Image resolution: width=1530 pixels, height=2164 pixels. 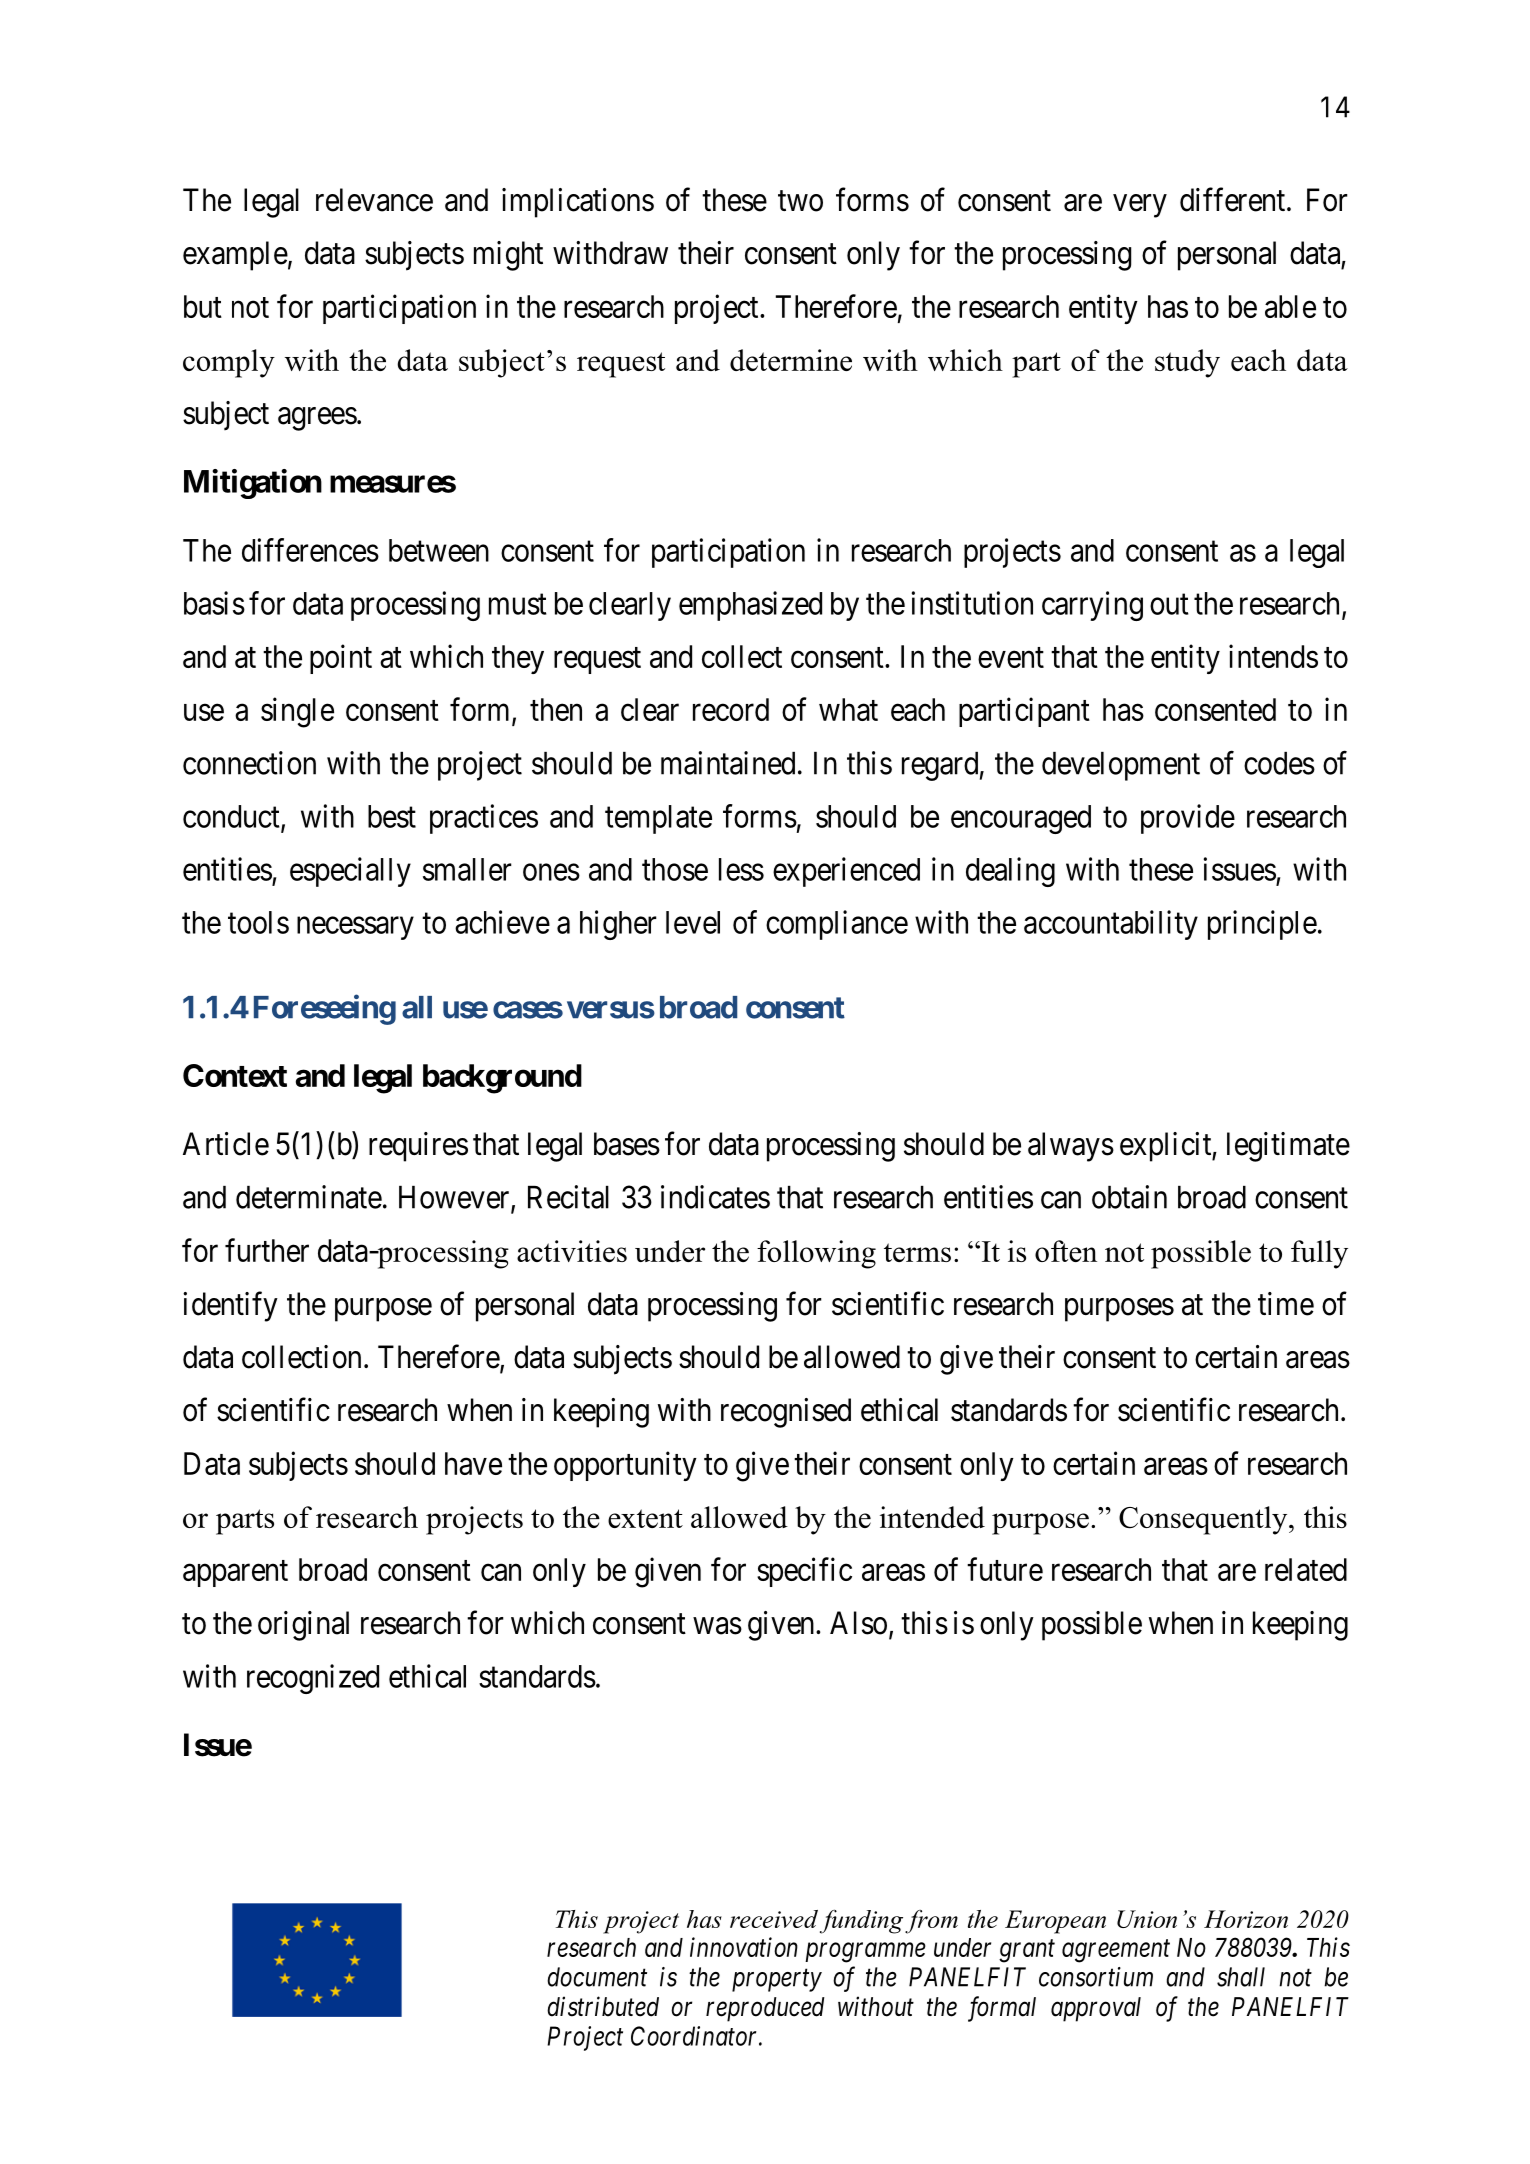 I want to click on document, so click(x=597, y=1977).
